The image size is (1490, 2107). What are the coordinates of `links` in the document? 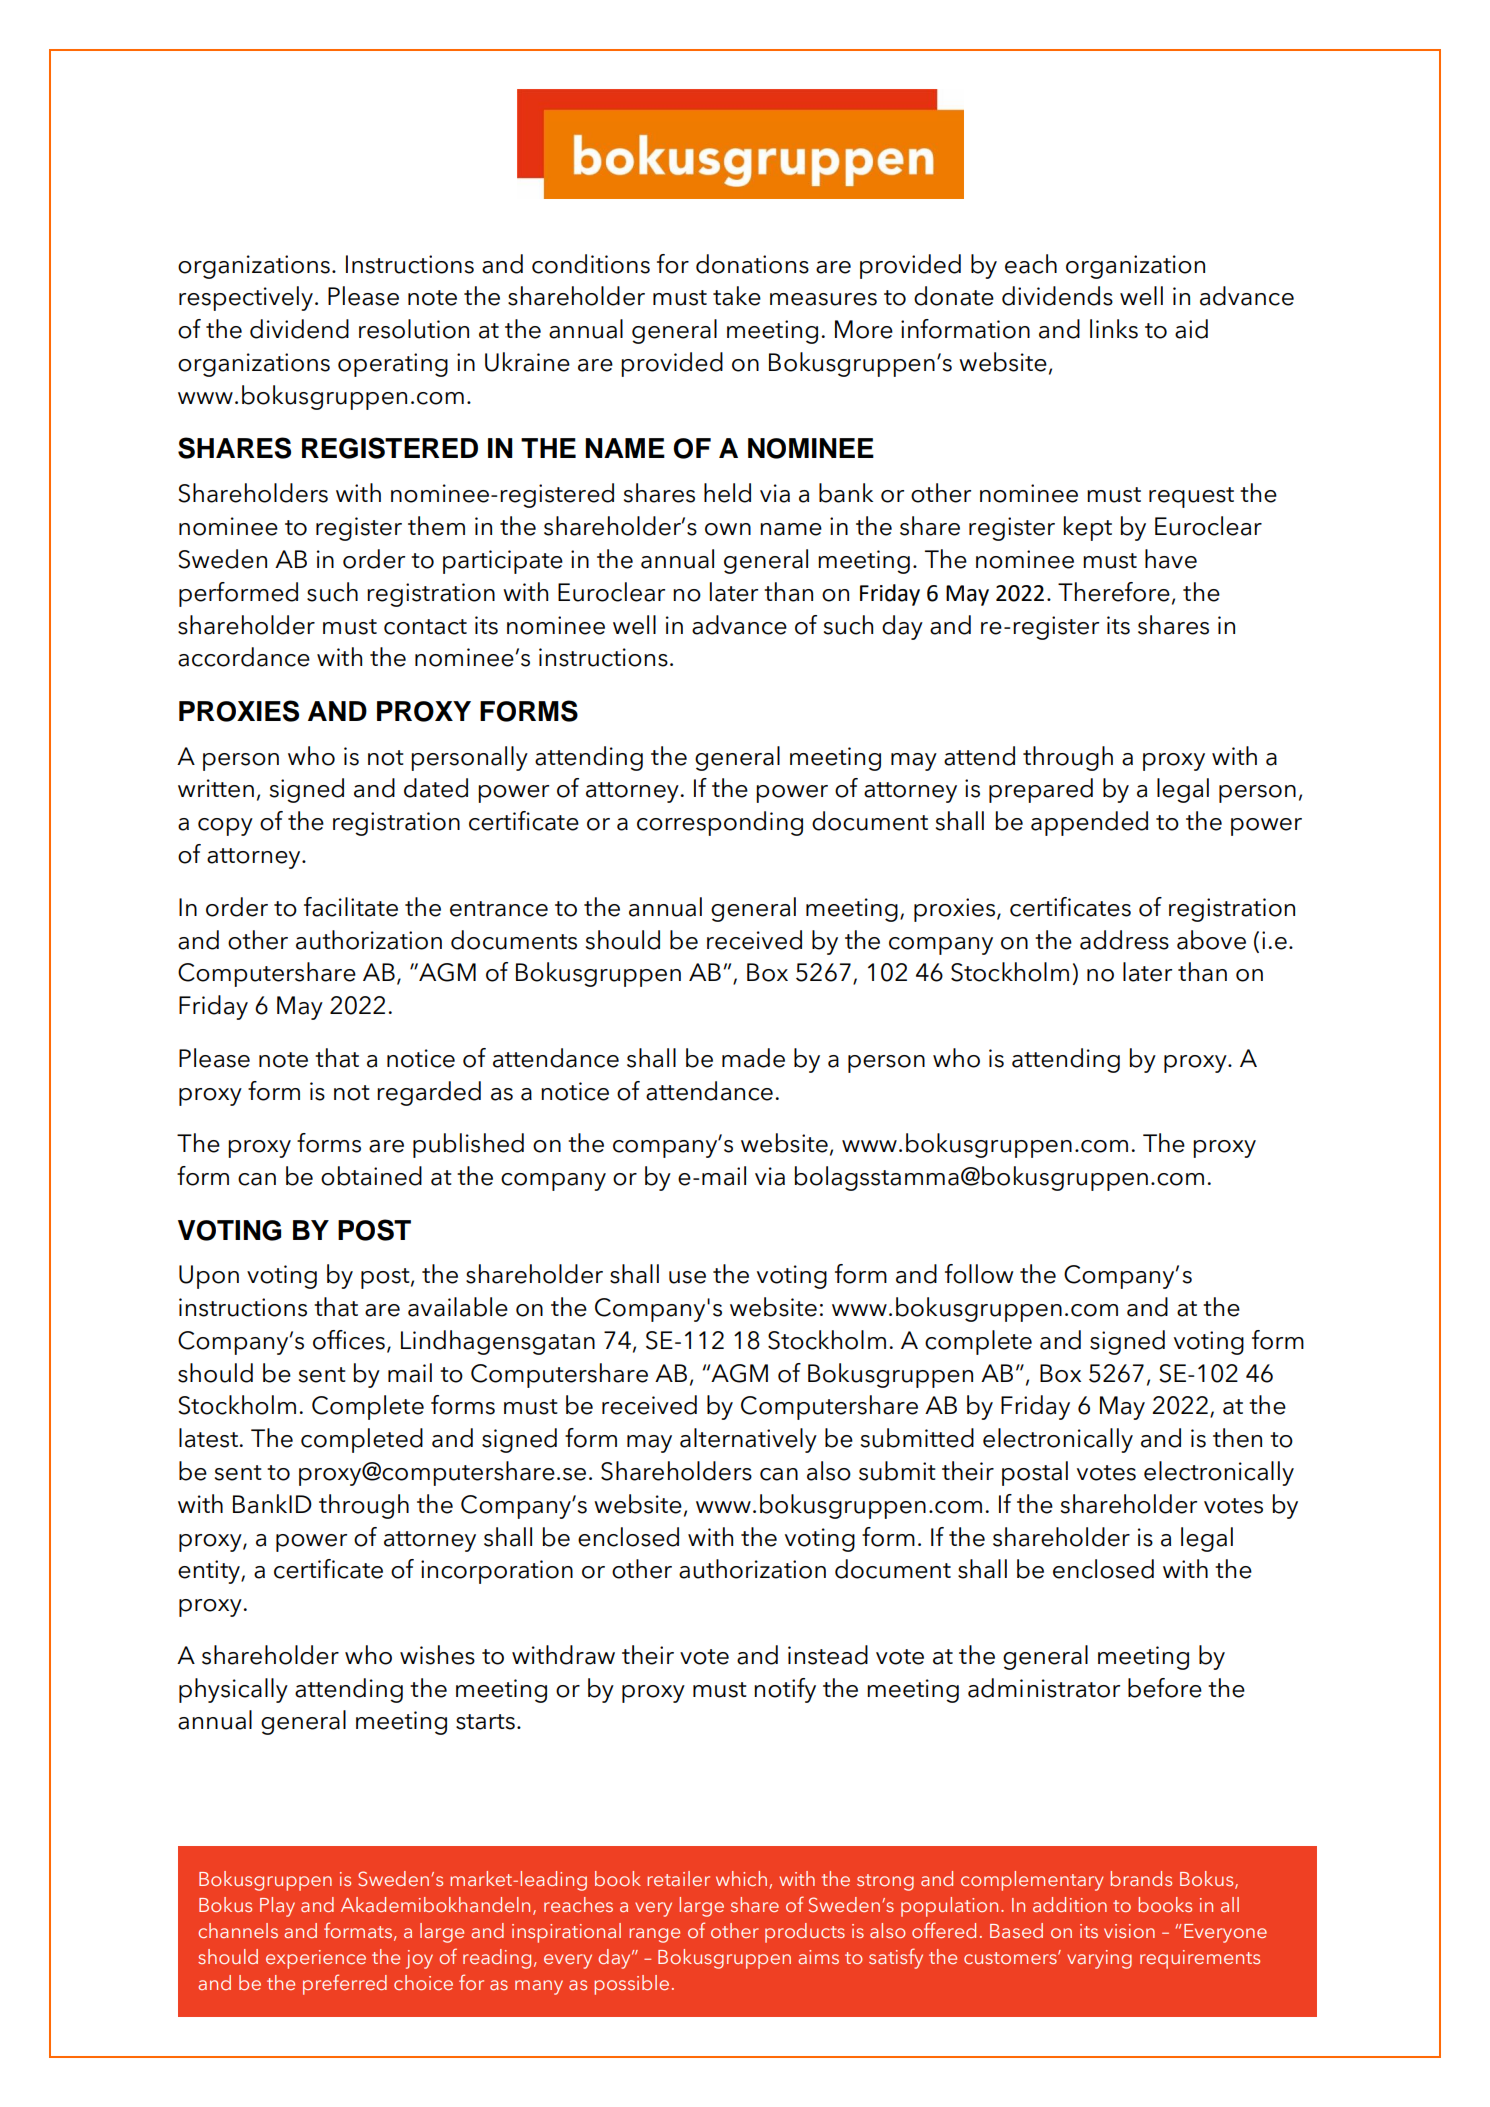 It's located at (1114, 329).
